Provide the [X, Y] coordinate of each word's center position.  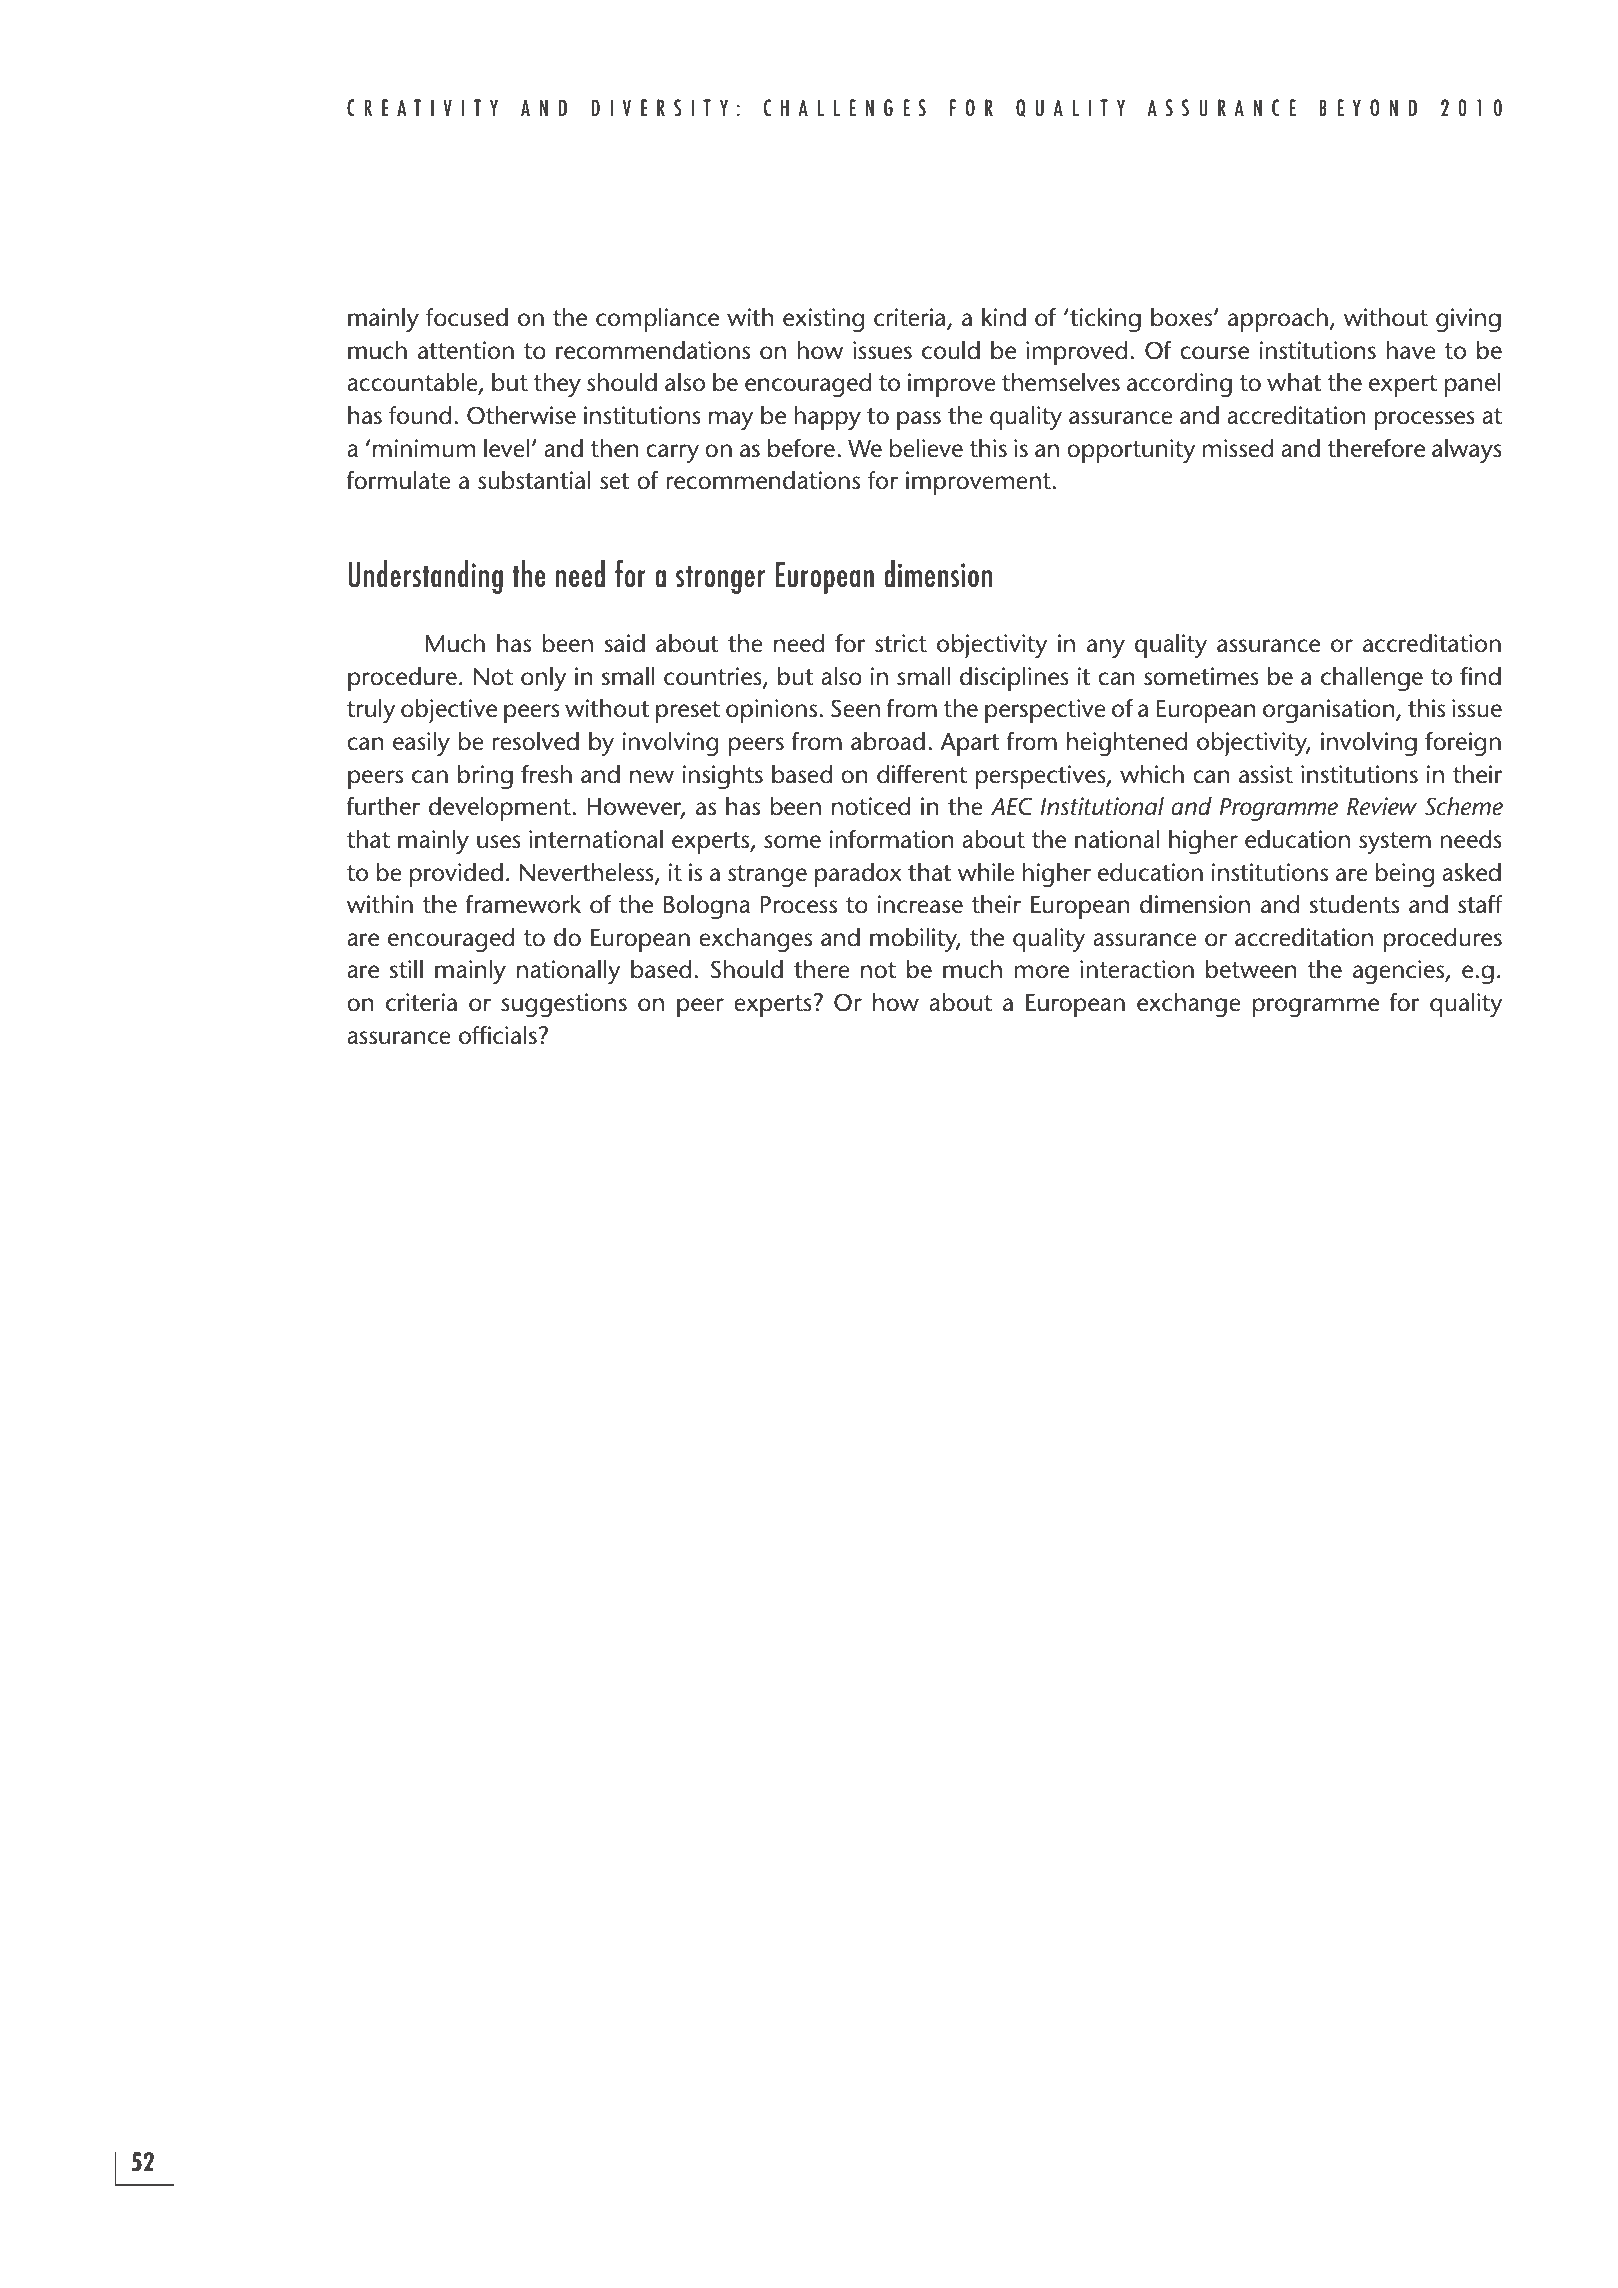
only [544, 679]
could [951, 350]
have [1411, 350]
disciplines [1014, 679]
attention [466, 350]
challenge [1372, 679]
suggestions [564, 1005]
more [1041, 972]
